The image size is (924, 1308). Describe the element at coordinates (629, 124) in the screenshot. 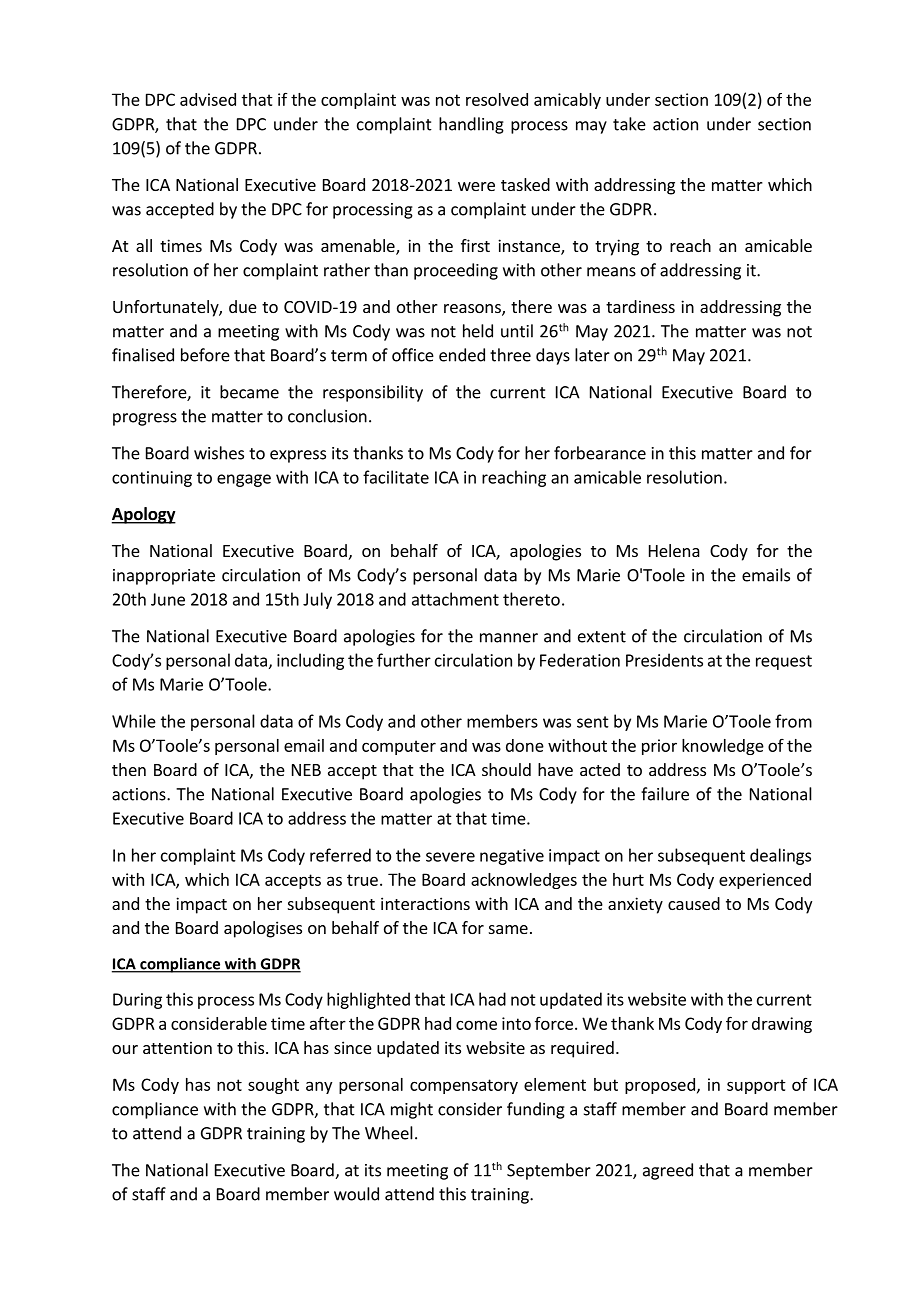

I see `take` at that location.
